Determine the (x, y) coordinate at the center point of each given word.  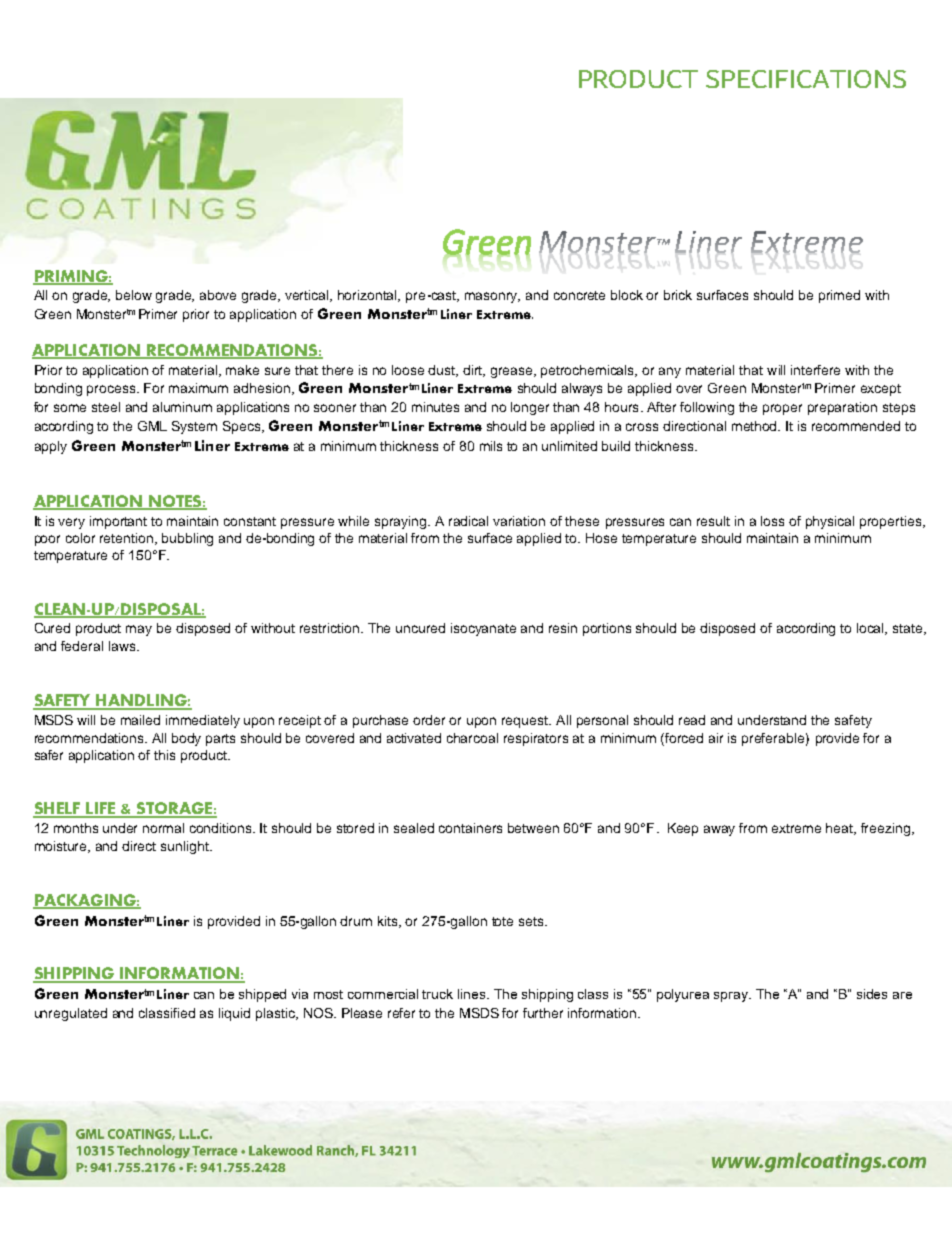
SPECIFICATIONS (806, 79)
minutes (435, 407)
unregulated (71, 1014)
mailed (140, 720)
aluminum (182, 407)
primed (839, 296)
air (716, 738)
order (429, 720)
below (134, 295)
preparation (842, 408)
